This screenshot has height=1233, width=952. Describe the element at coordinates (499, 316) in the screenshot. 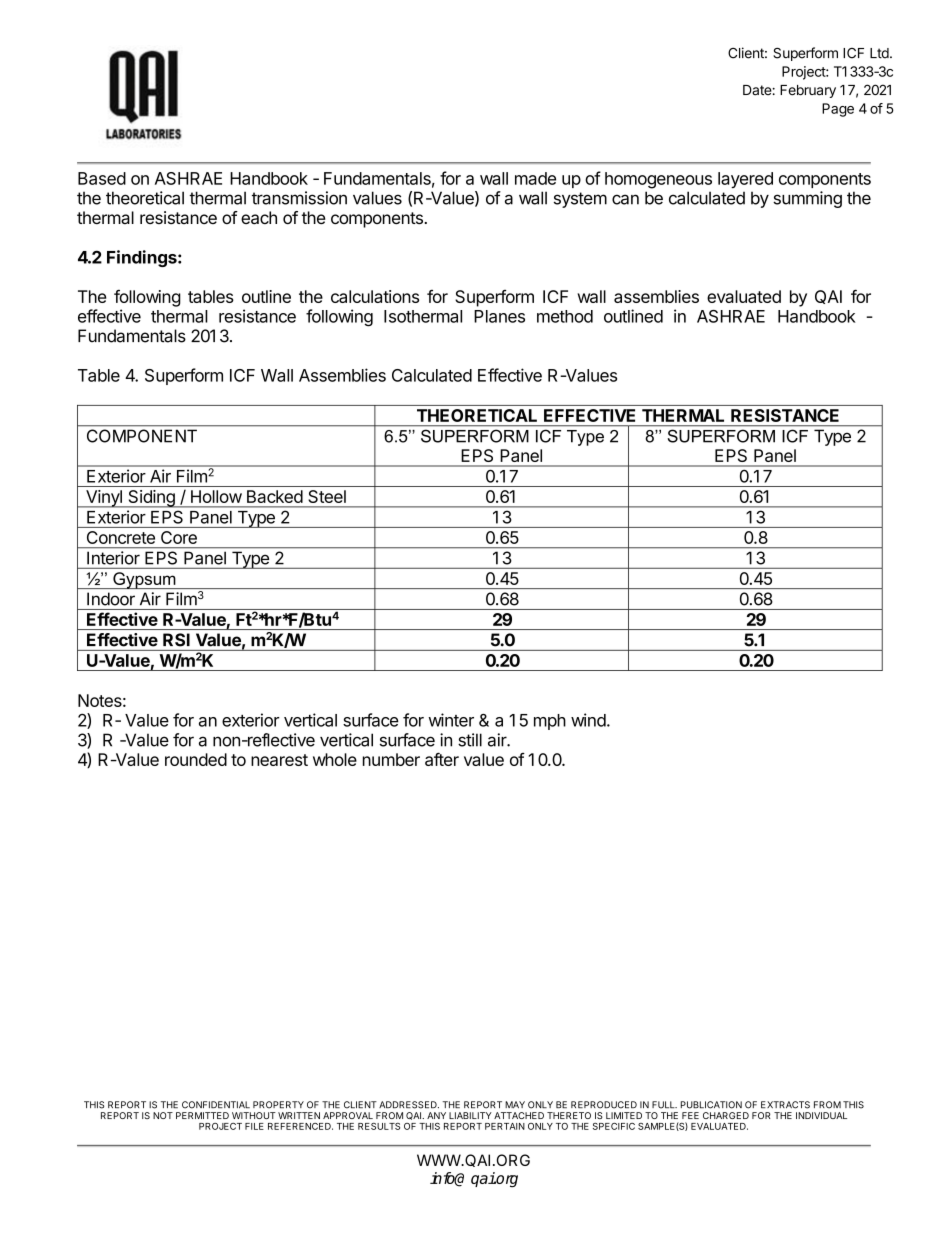

I see `Planes` at that location.
